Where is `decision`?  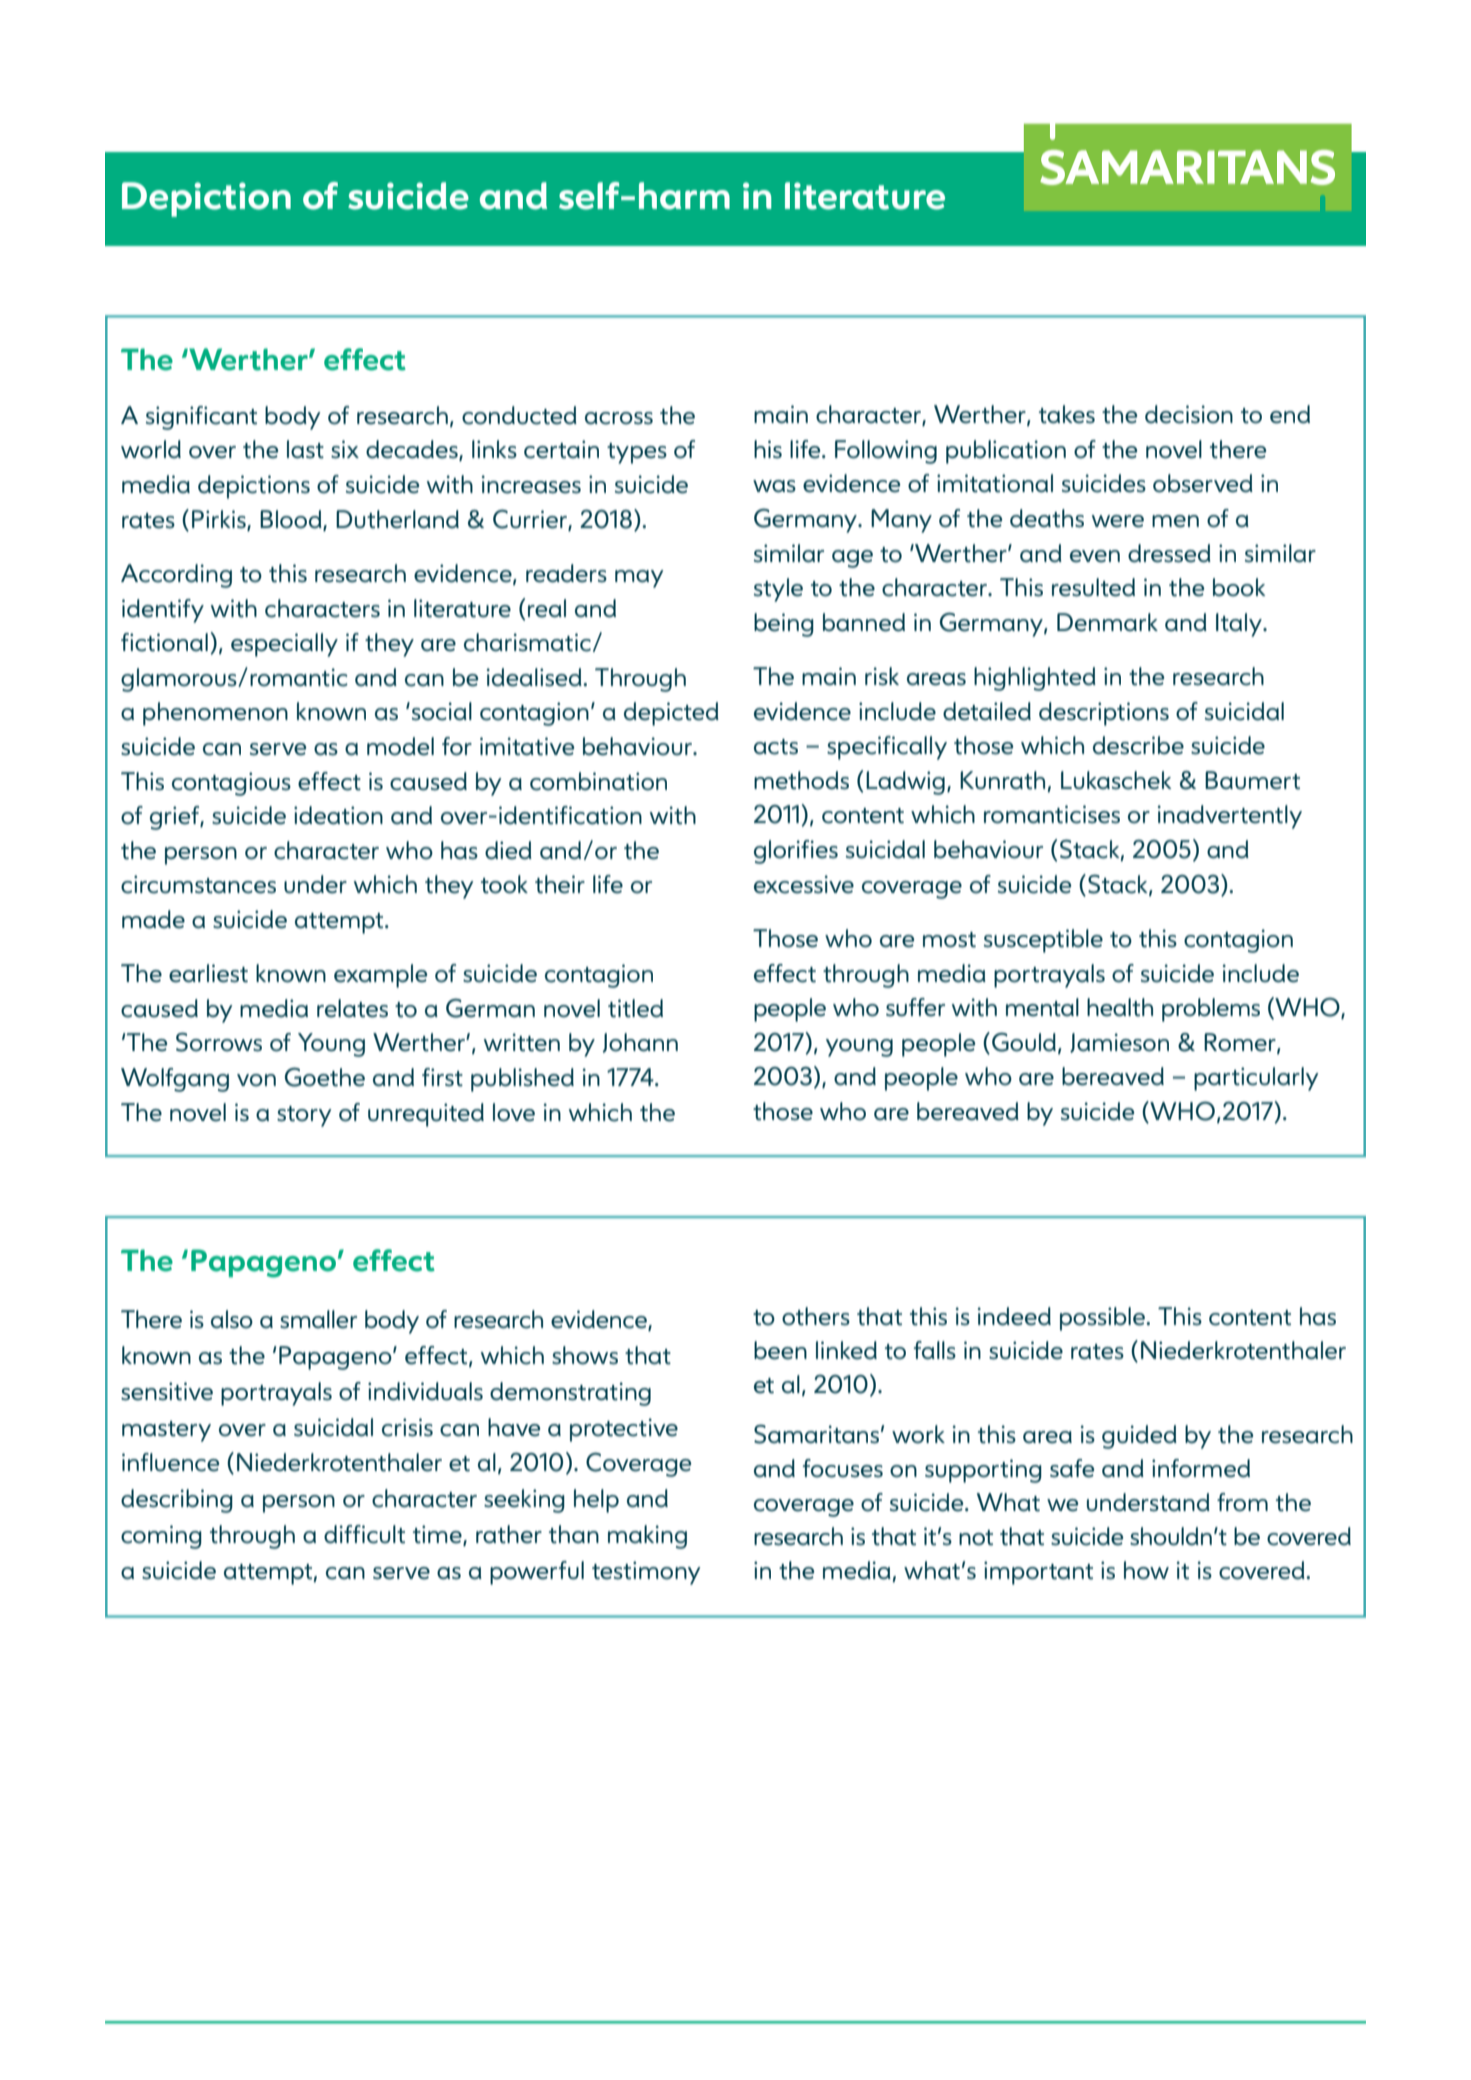
decision is located at coordinates (1189, 414).
